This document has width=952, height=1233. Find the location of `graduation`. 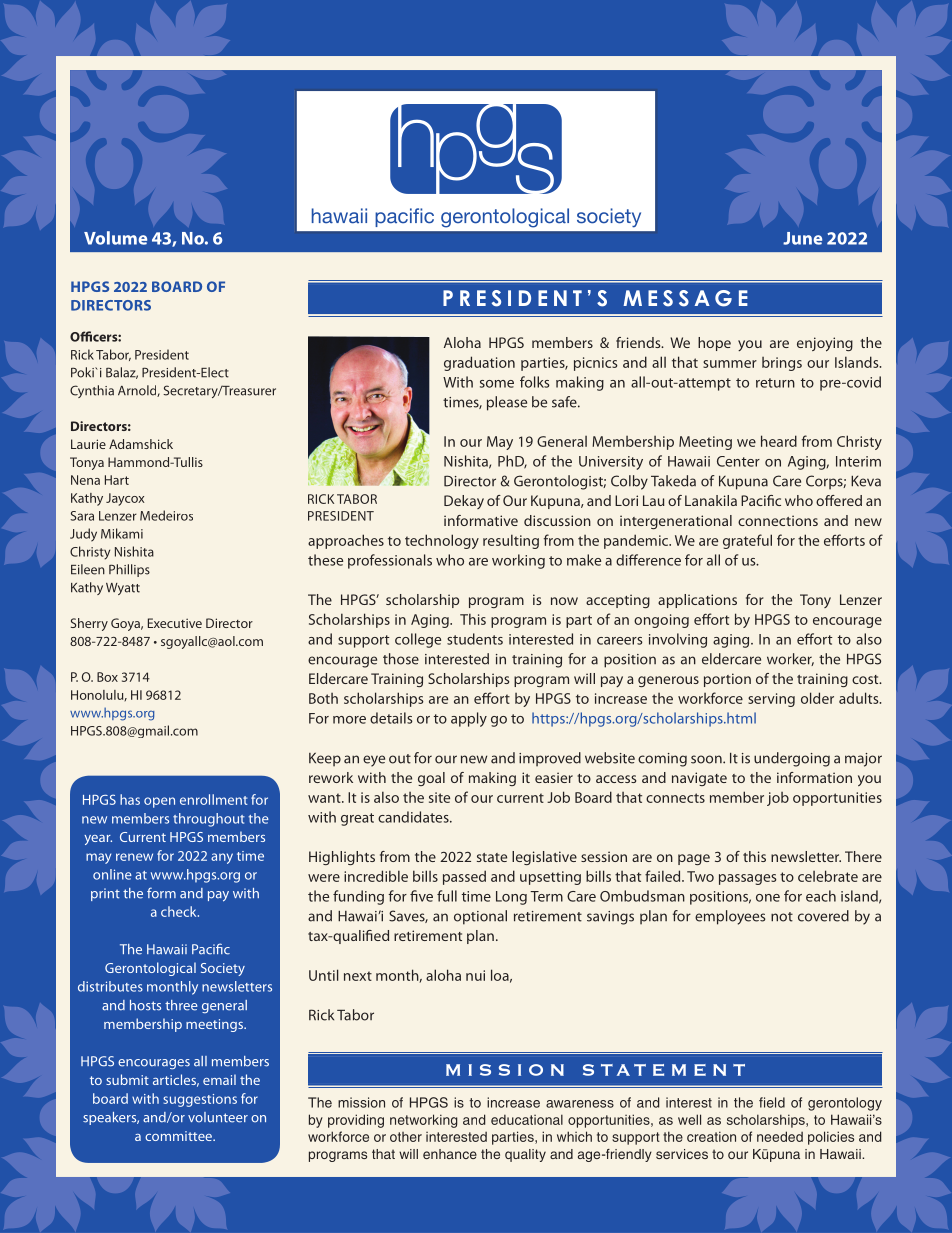

graduation is located at coordinates (479, 363).
